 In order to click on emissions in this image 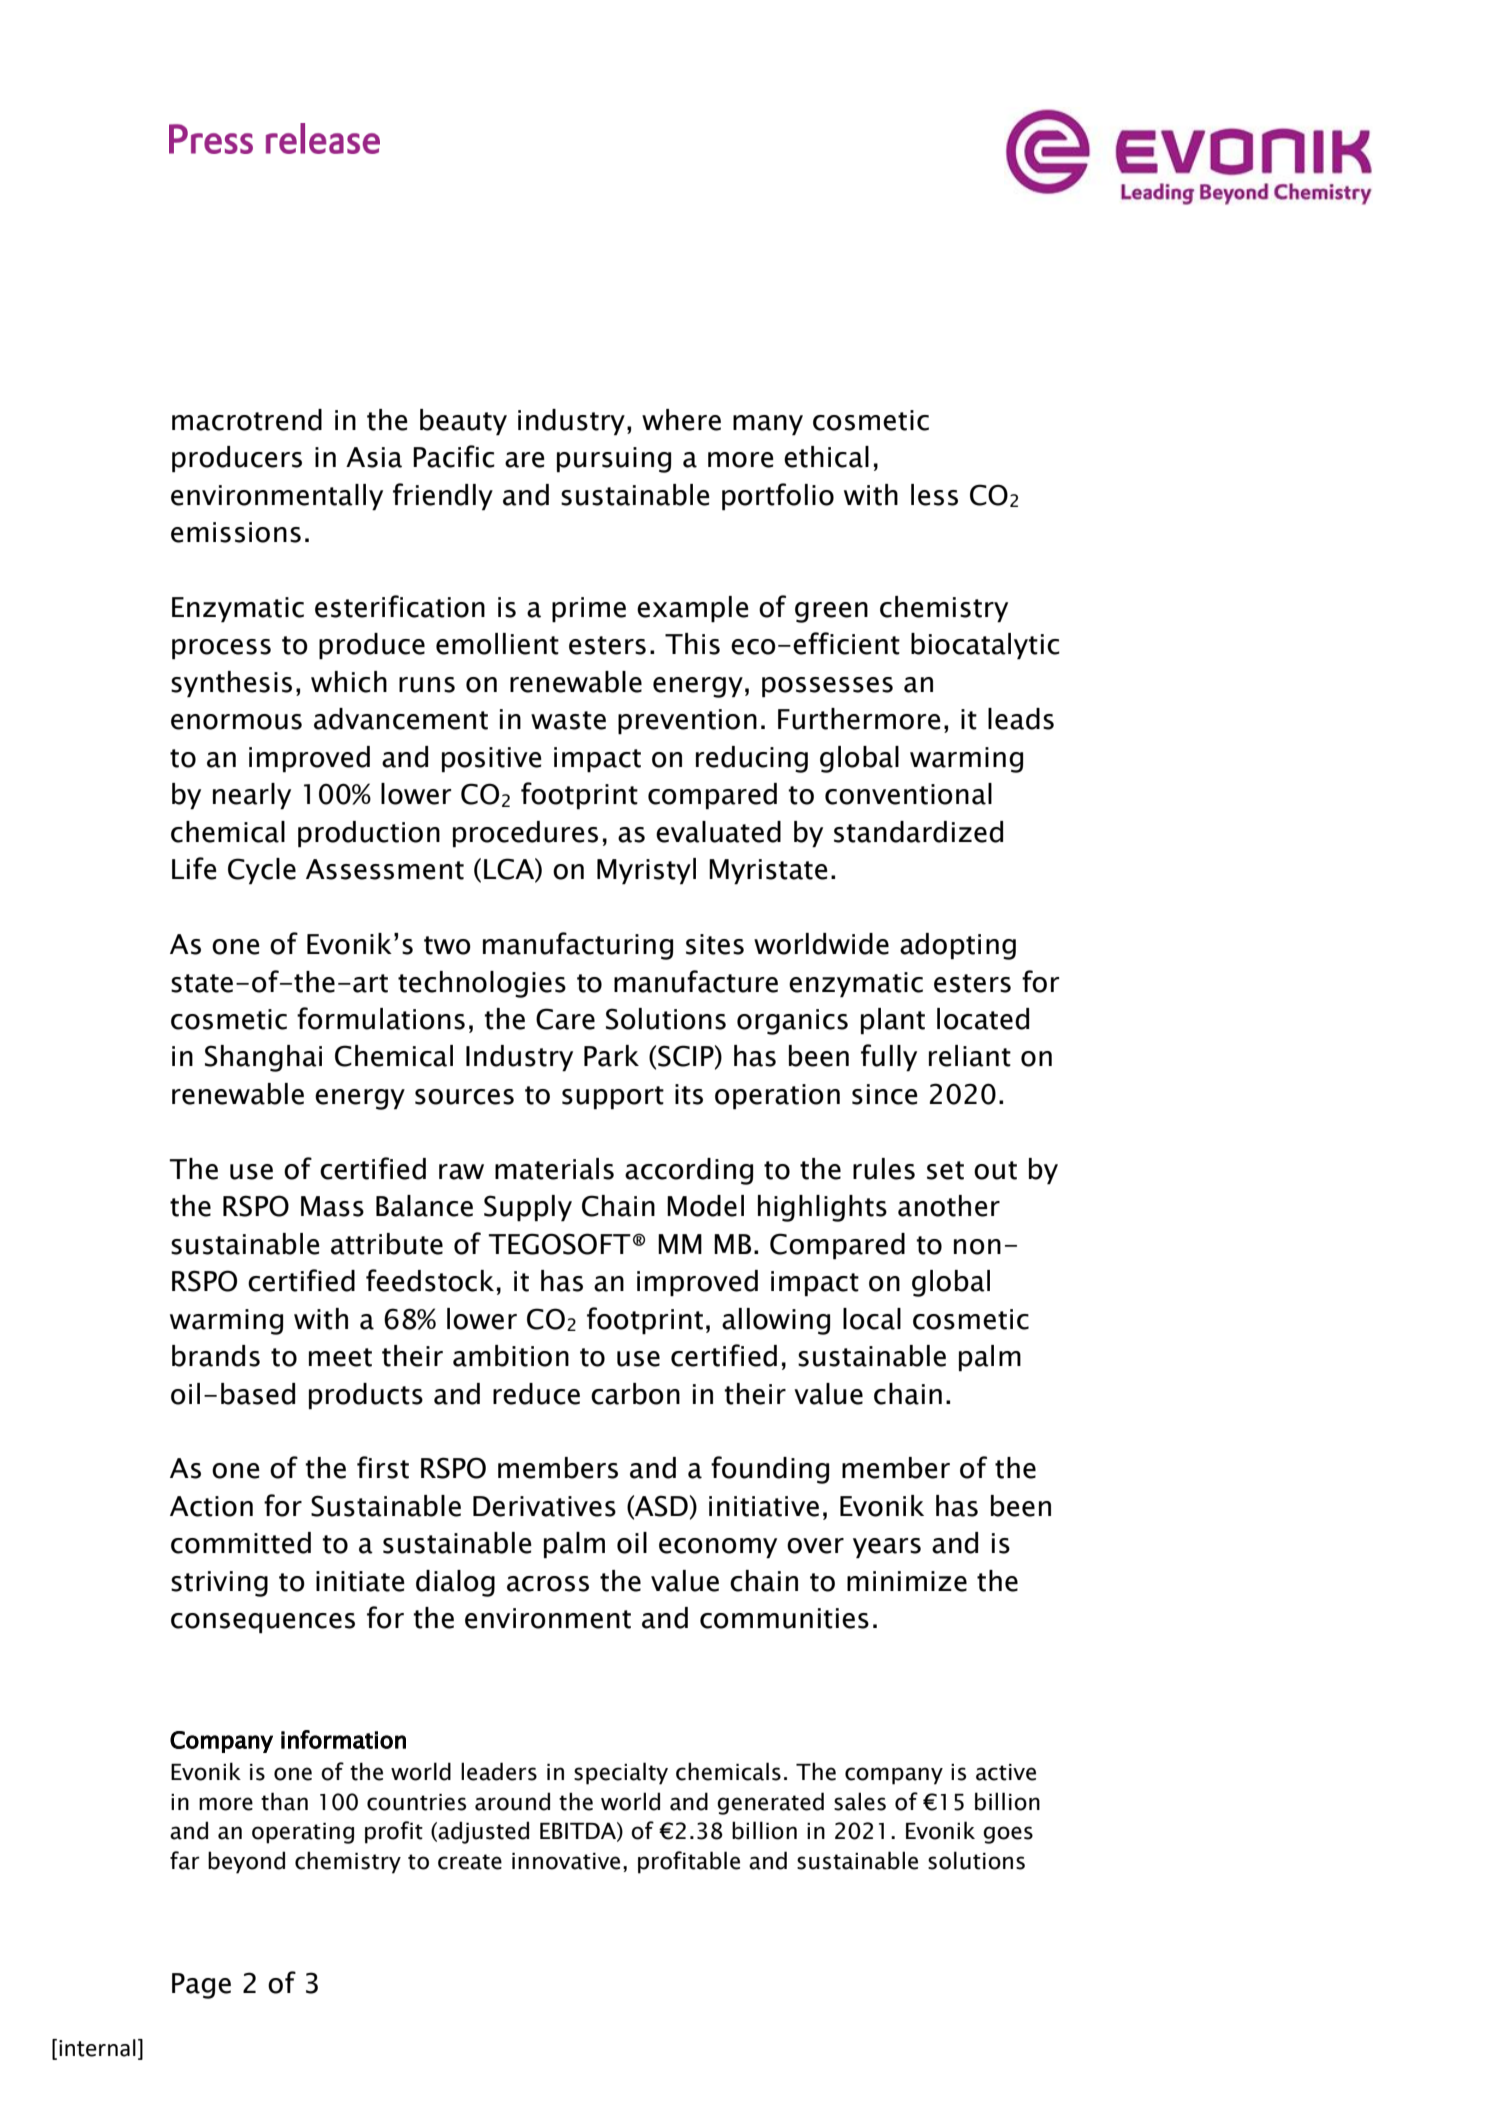, I will do `click(236, 532)`.
